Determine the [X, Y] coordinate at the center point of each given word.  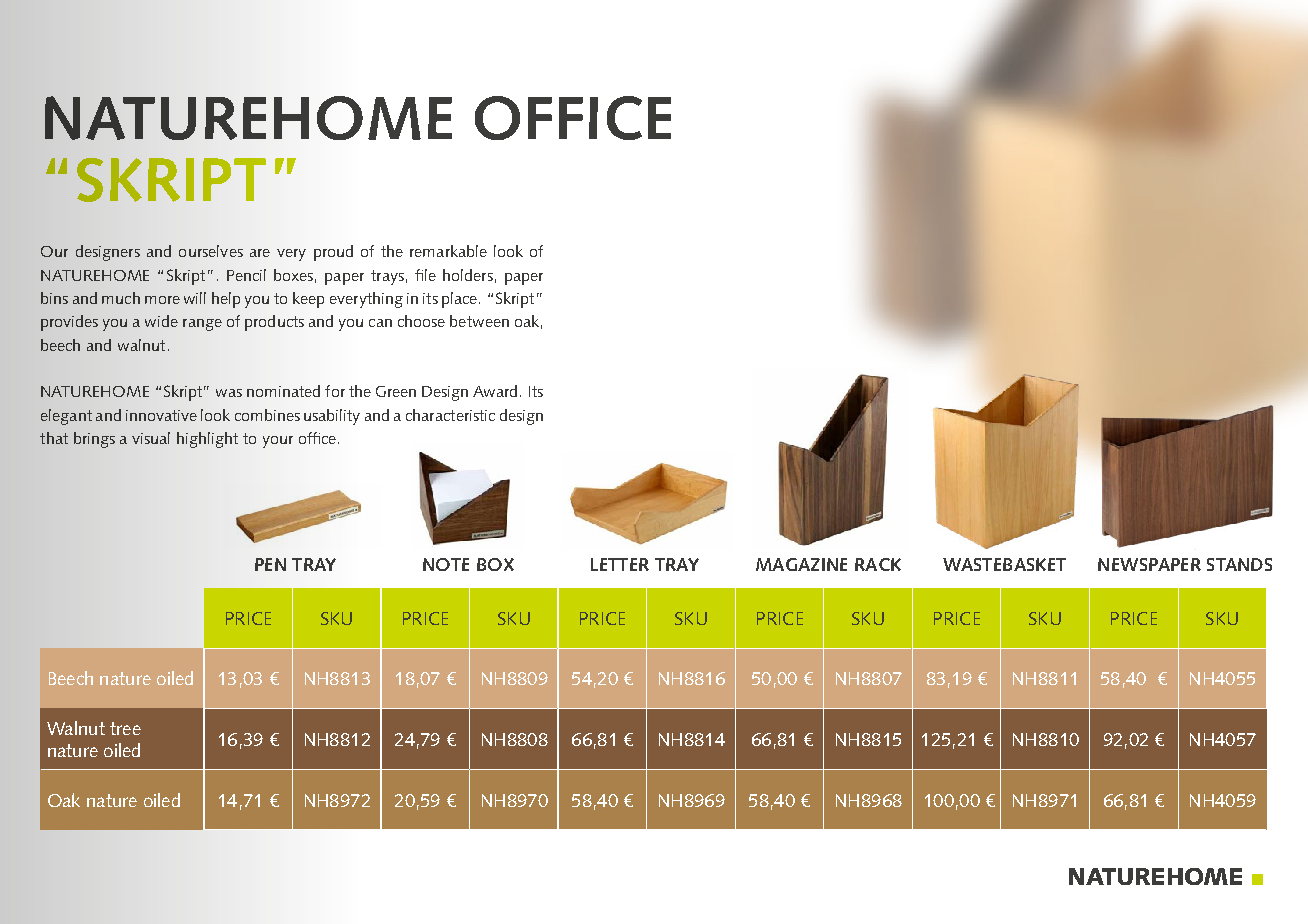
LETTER [620, 564]
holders [468, 275]
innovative [161, 415]
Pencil [246, 275]
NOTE [446, 564]
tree [125, 728]
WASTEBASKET [1004, 564]
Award [495, 391]
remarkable [448, 251]
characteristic [450, 415]
